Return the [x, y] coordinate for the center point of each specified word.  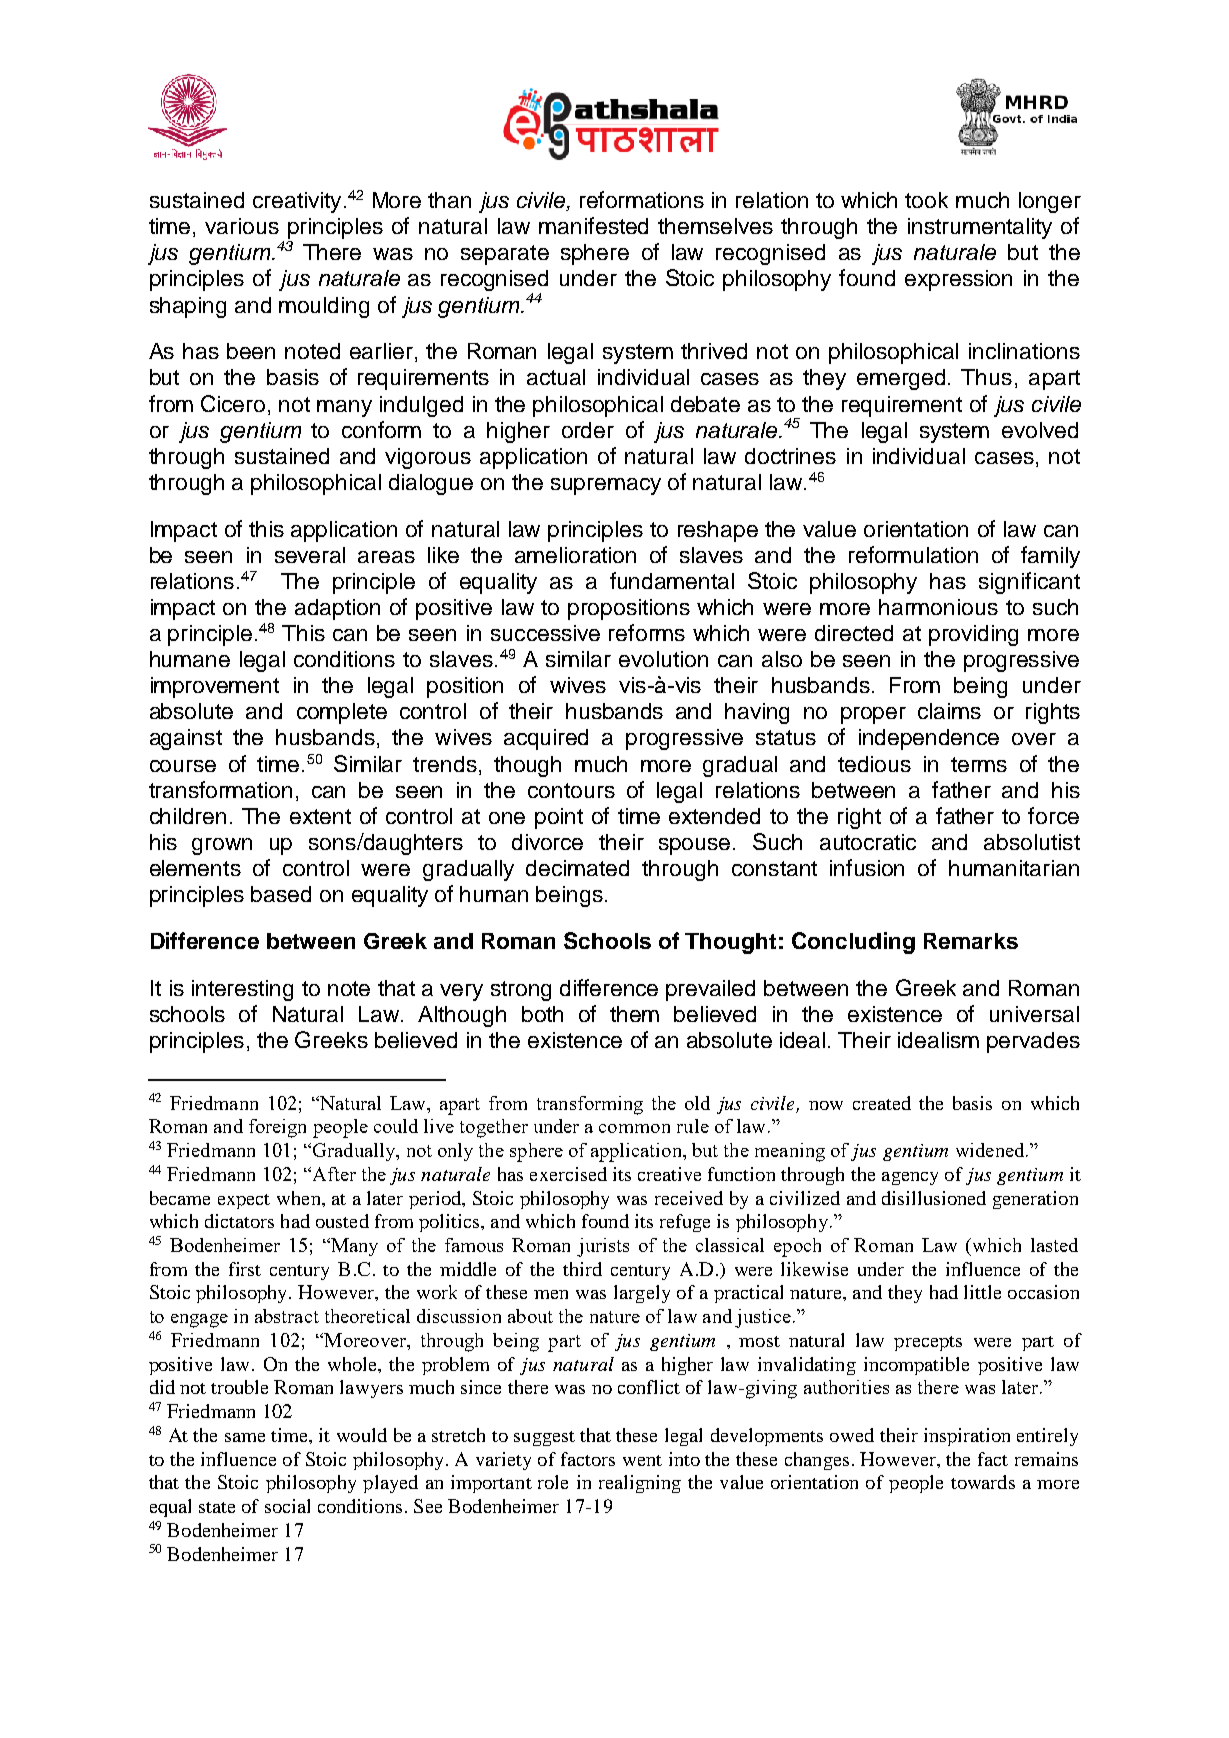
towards [983, 1482]
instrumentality [980, 228]
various [242, 226]
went [642, 1460]
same [245, 1437]
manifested [593, 225]
